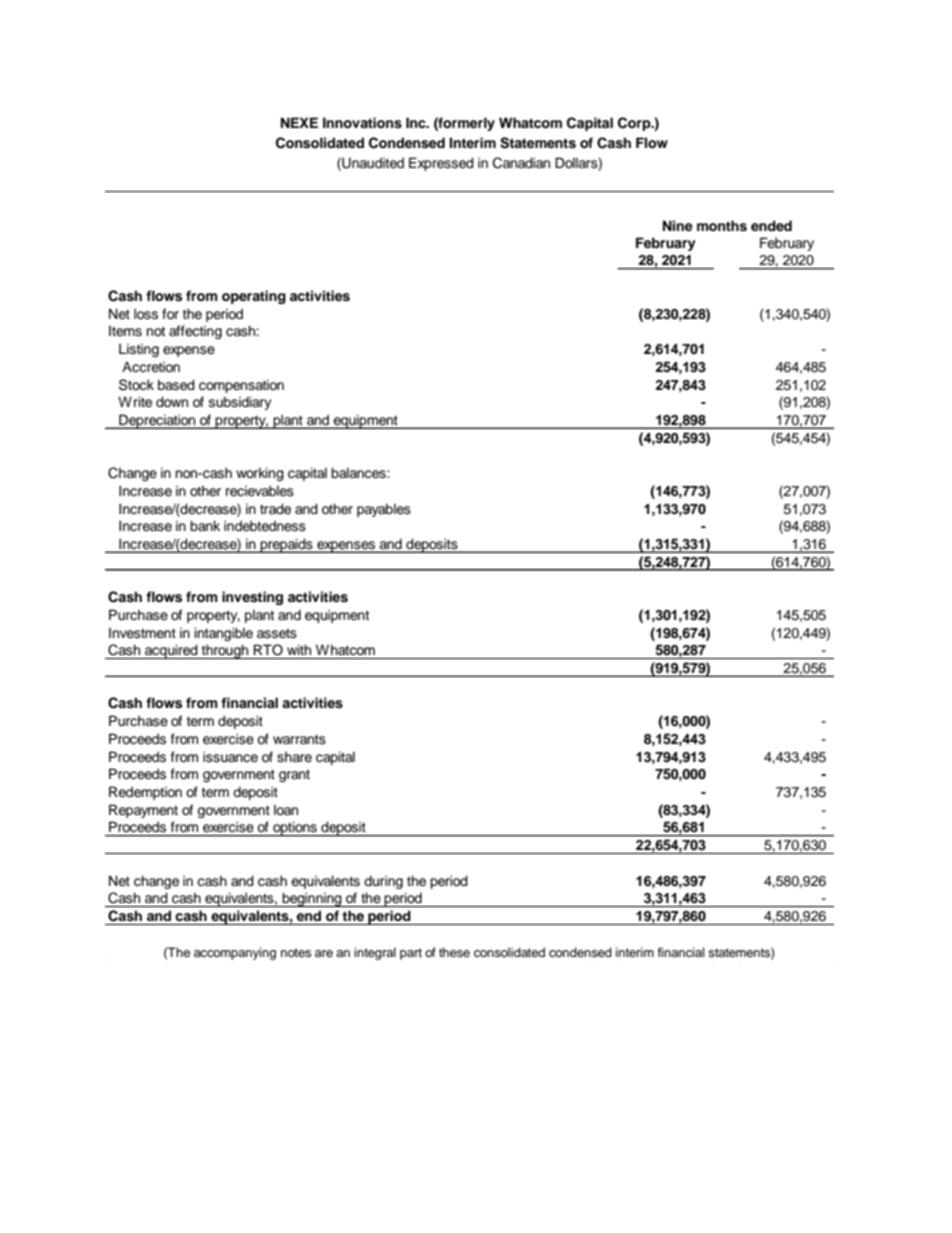  I want to click on Corp, so click(635, 124).
